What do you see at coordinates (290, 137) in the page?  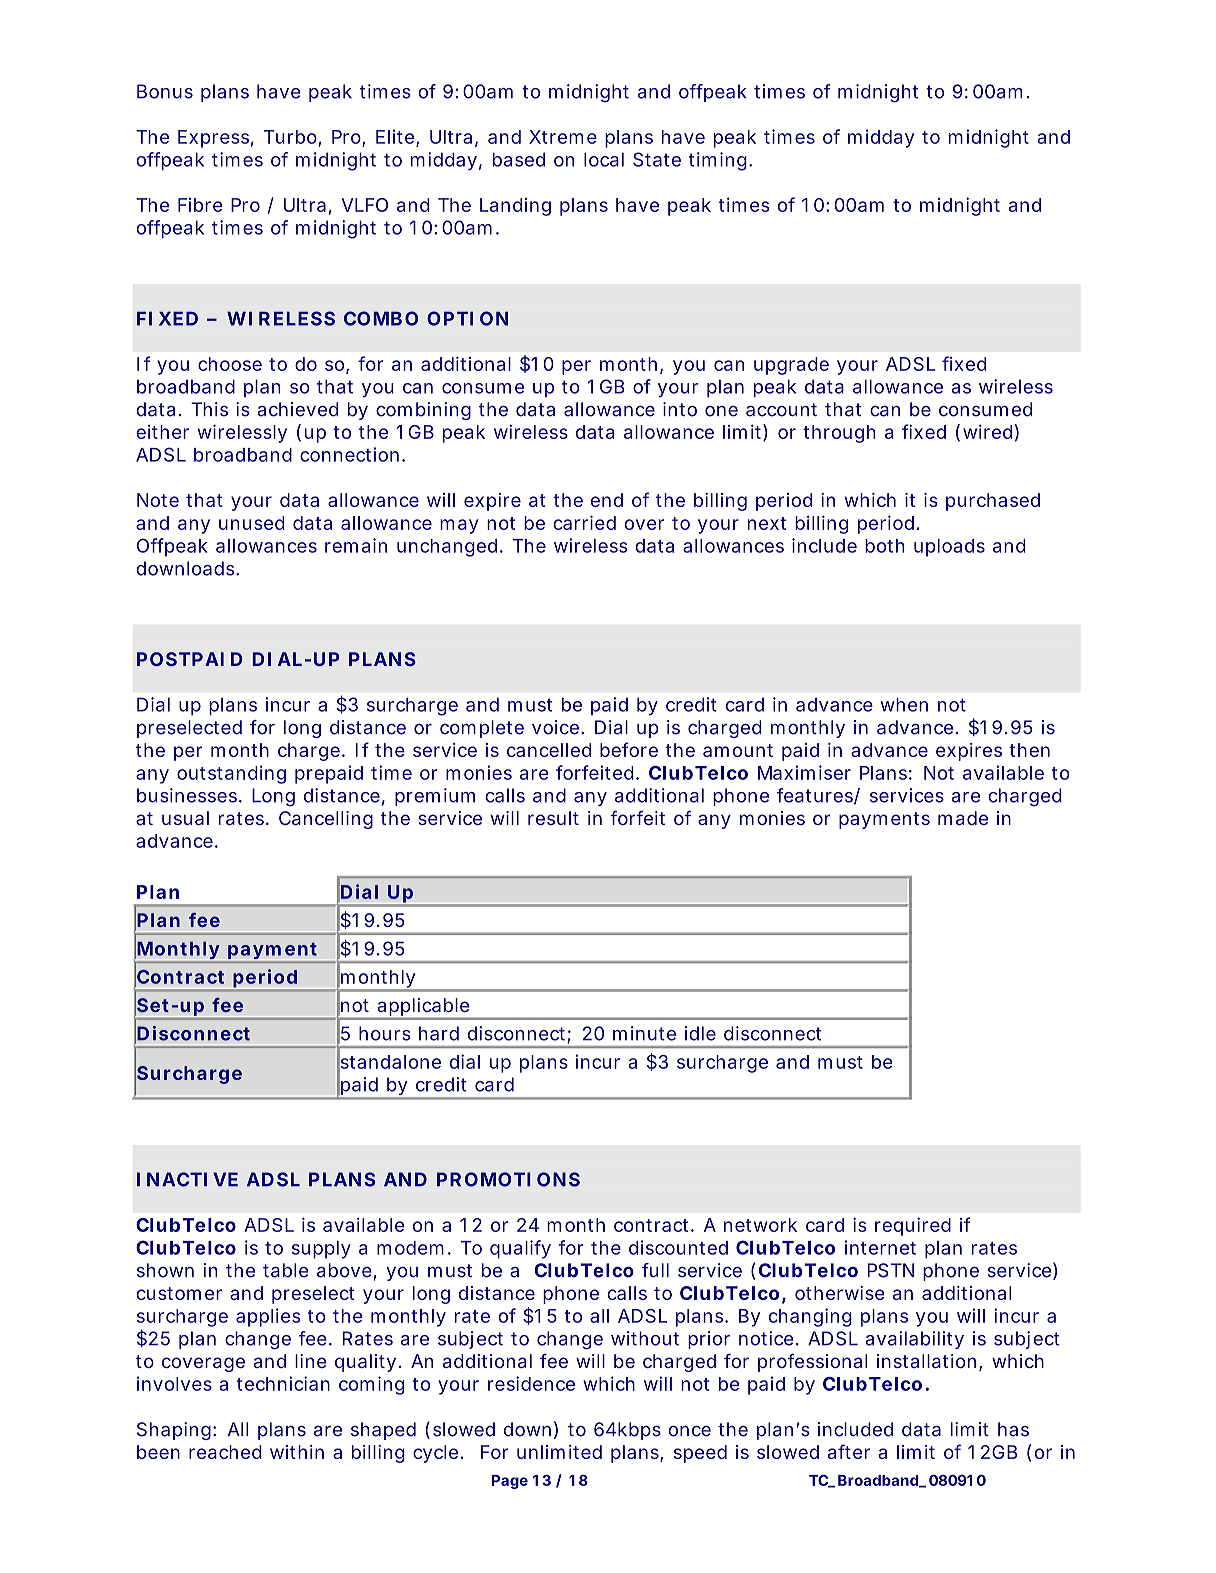 I see `Turbo` at bounding box center [290, 137].
